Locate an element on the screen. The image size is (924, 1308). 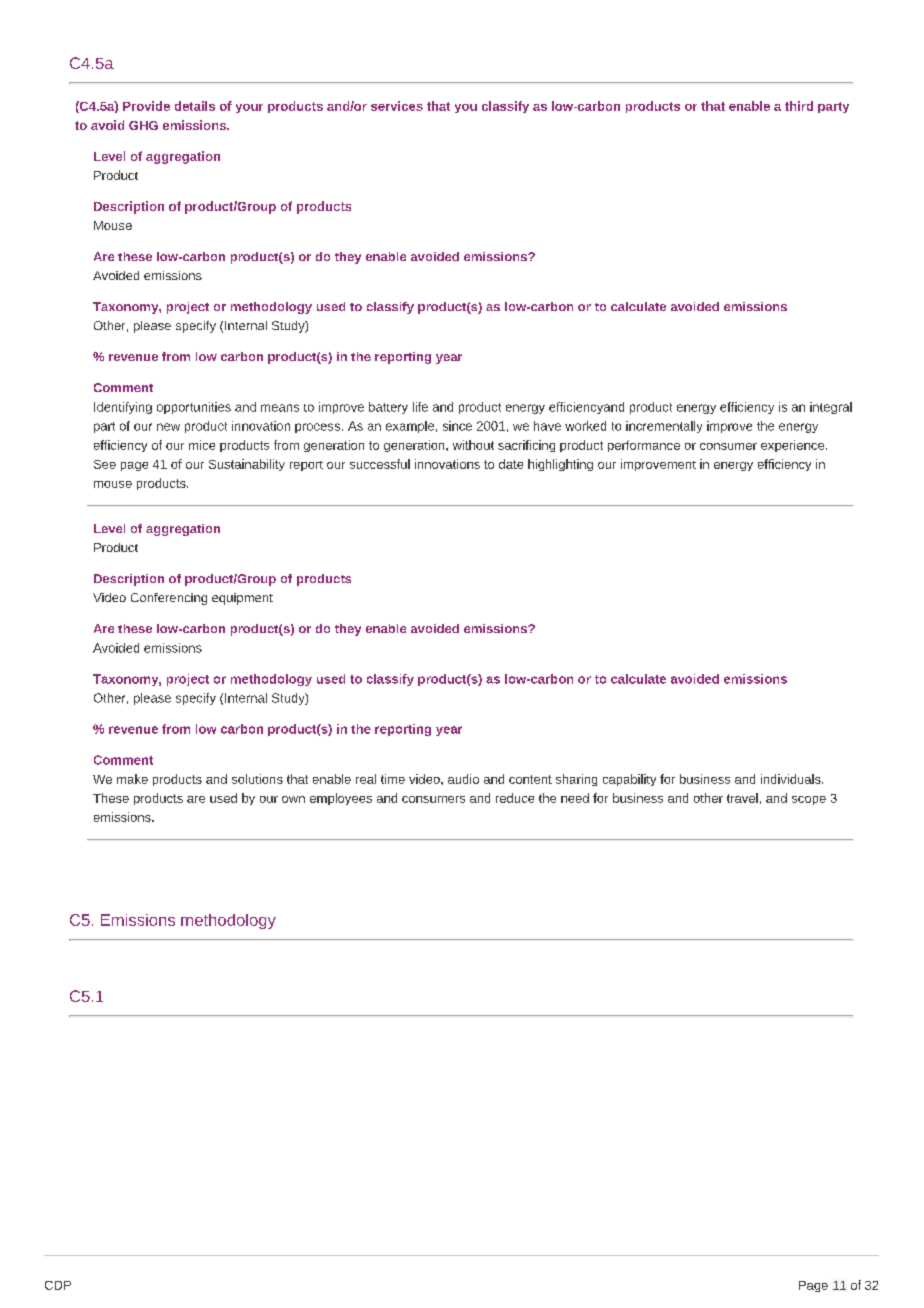
GHG is located at coordinates (143, 125).
